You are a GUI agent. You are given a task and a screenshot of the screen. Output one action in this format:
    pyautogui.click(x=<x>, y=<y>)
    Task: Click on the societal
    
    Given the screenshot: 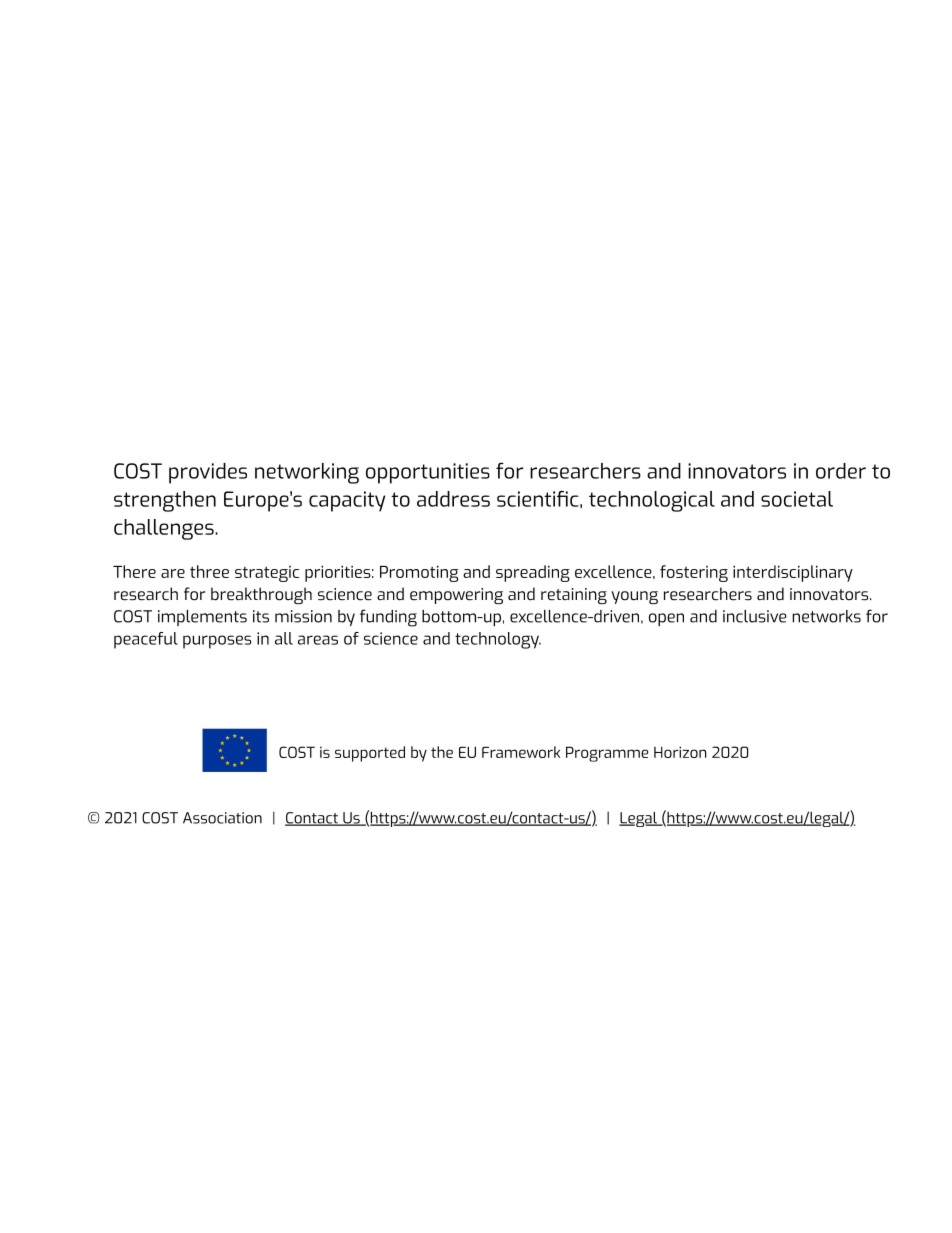 What is the action you would take?
    pyautogui.click(x=797, y=499)
